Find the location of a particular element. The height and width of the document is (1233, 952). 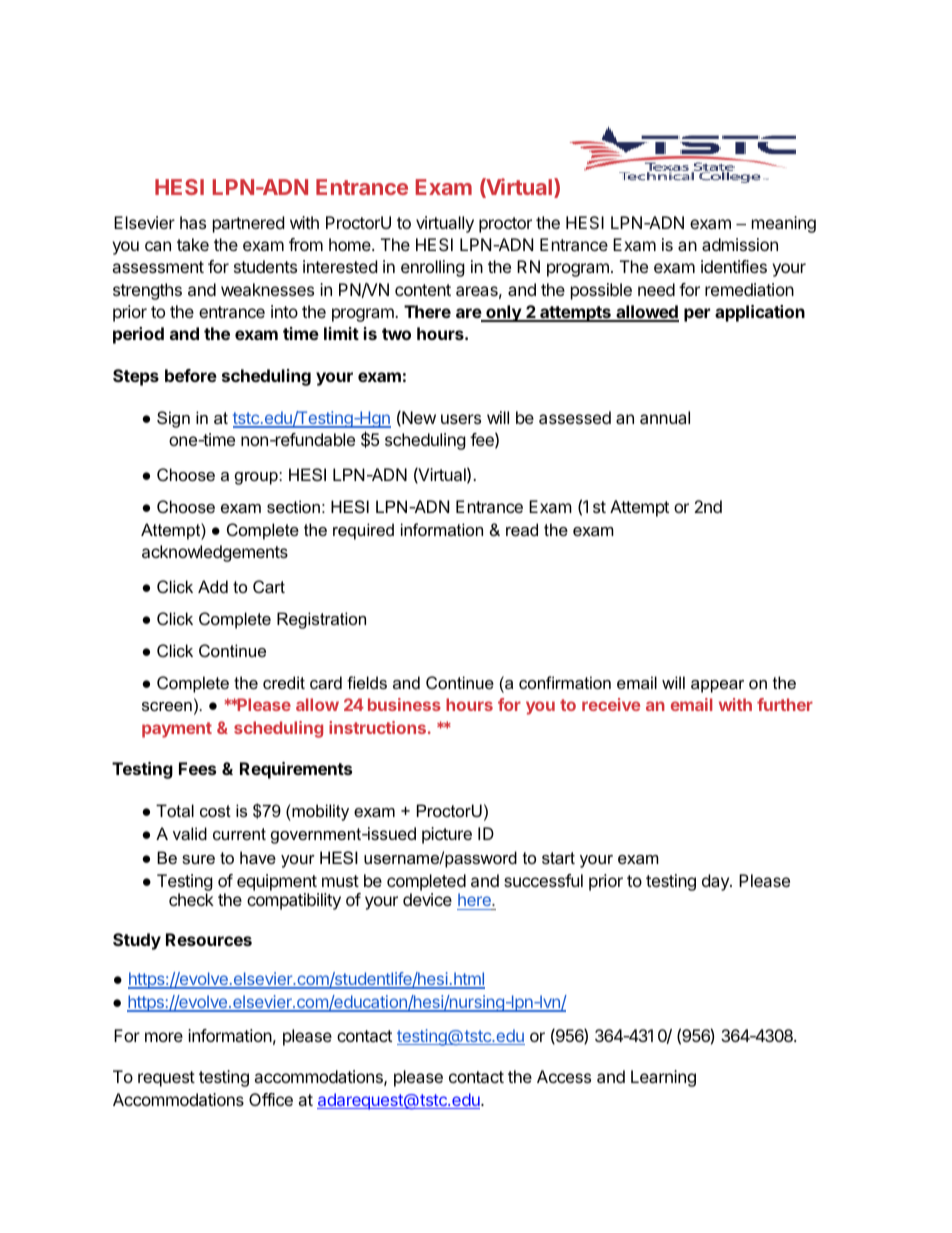

check is located at coordinates (191, 899).
